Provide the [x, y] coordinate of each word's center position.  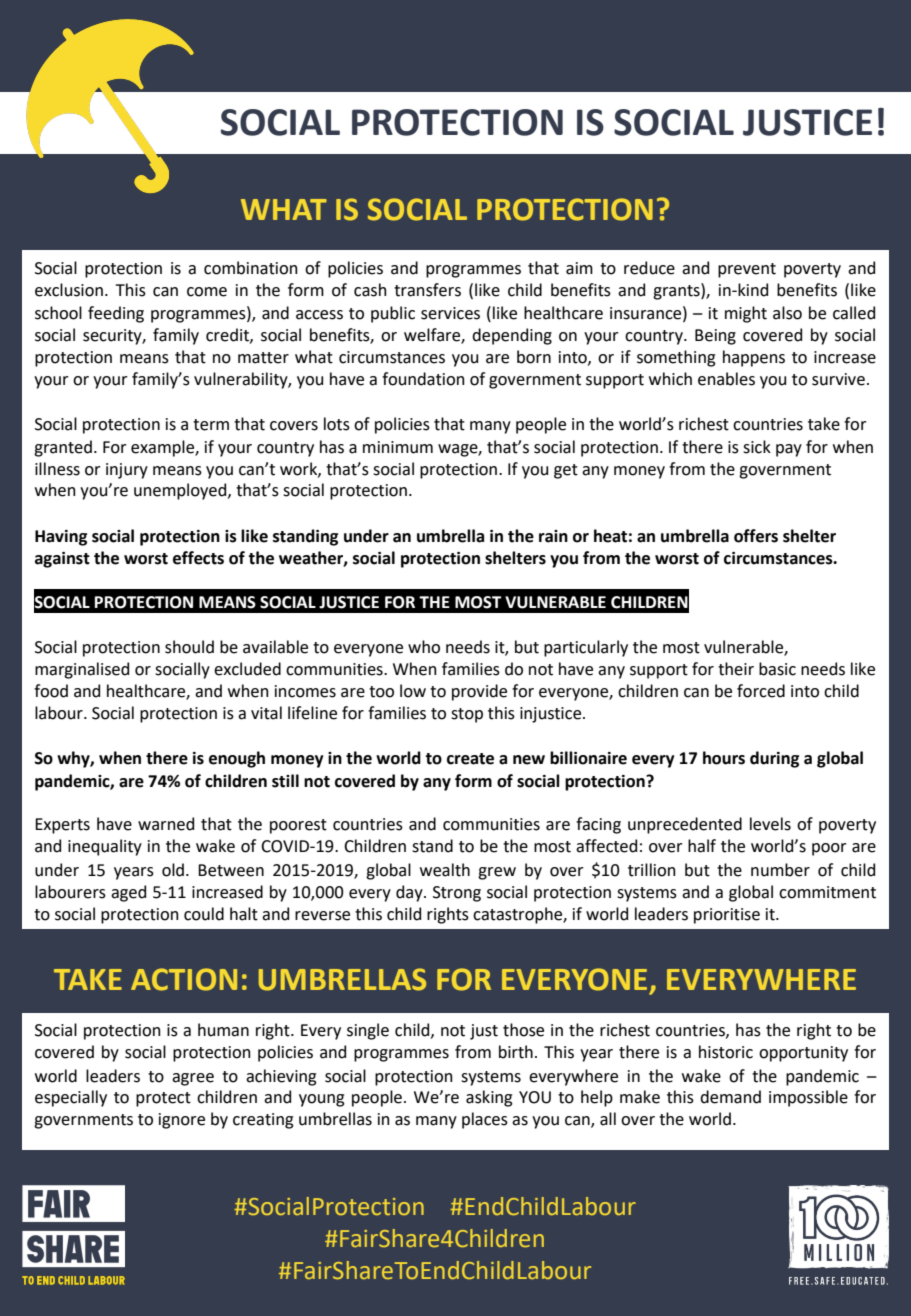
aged [128, 893]
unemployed [181, 491]
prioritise [727, 916]
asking [489, 1098]
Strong [457, 894]
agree [193, 1079]
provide [479, 692]
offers [756, 536]
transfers [427, 290]
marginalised [82, 670]
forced [761, 691]
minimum [398, 447]
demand [730, 1097]
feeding [116, 314]
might [746, 314]
